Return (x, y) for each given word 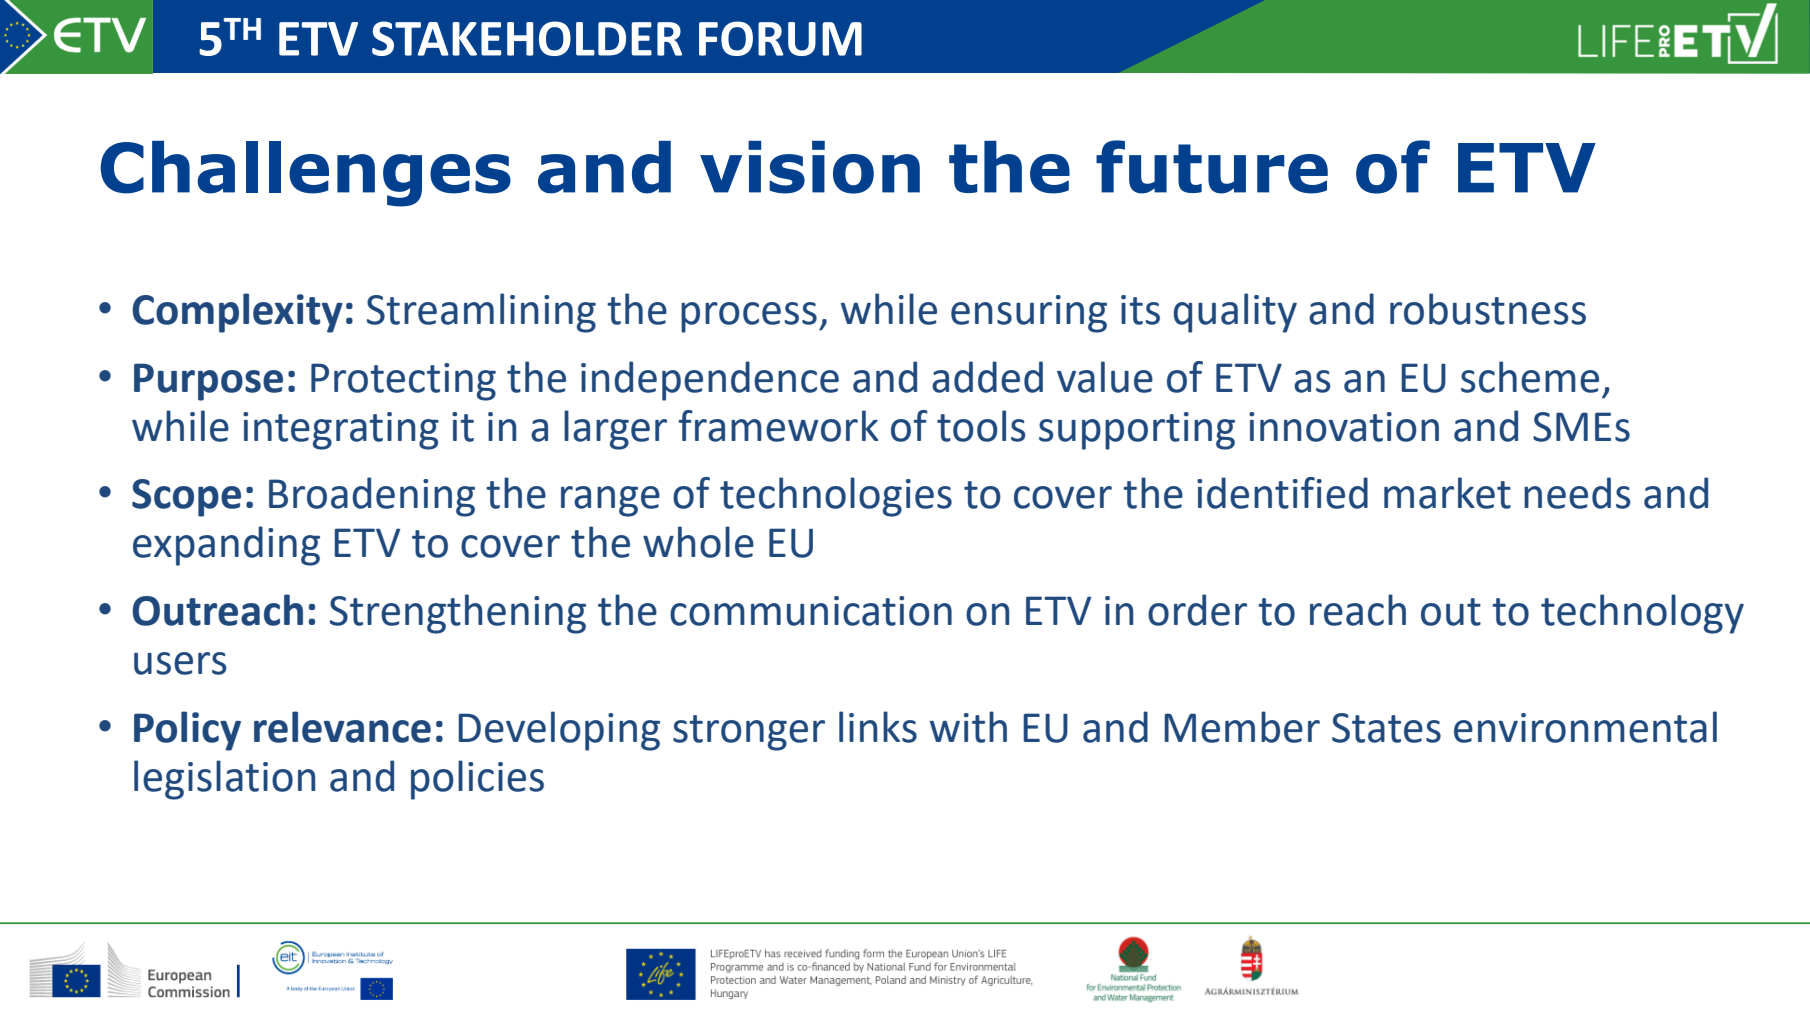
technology (1642, 614)
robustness (1488, 309)
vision (810, 167)
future (1212, 167)
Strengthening (458, 614)
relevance (342, 727)
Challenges (306, 174)
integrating (341, 431)
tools (981, 426)
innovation (1344, 427)
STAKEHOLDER (527, 38)
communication (811, 611)
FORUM (780, 38)
